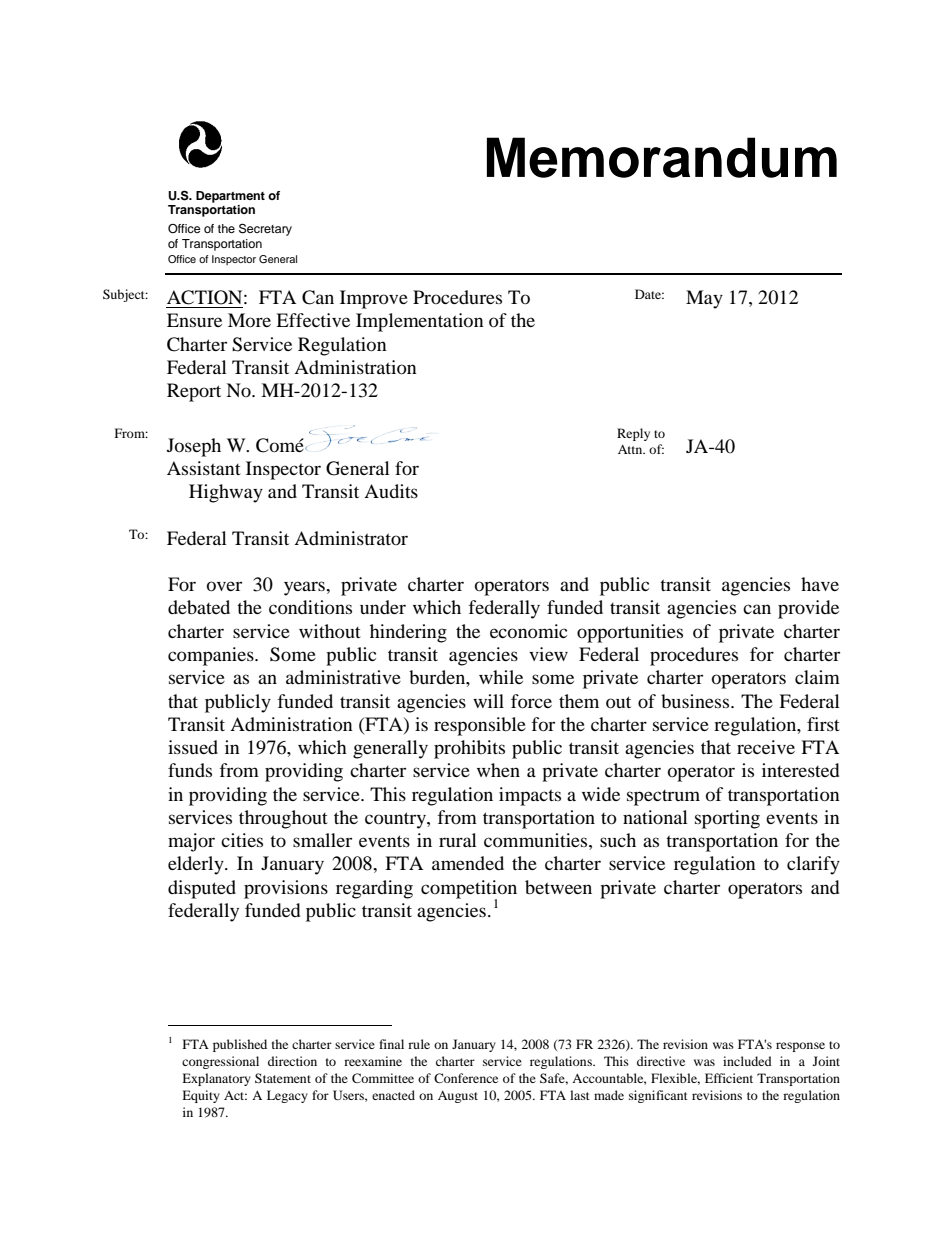 The height and width of the image is (1233, 952). Describe the element at coordinates (808, 609) in the image. I see `provide` at that location.
